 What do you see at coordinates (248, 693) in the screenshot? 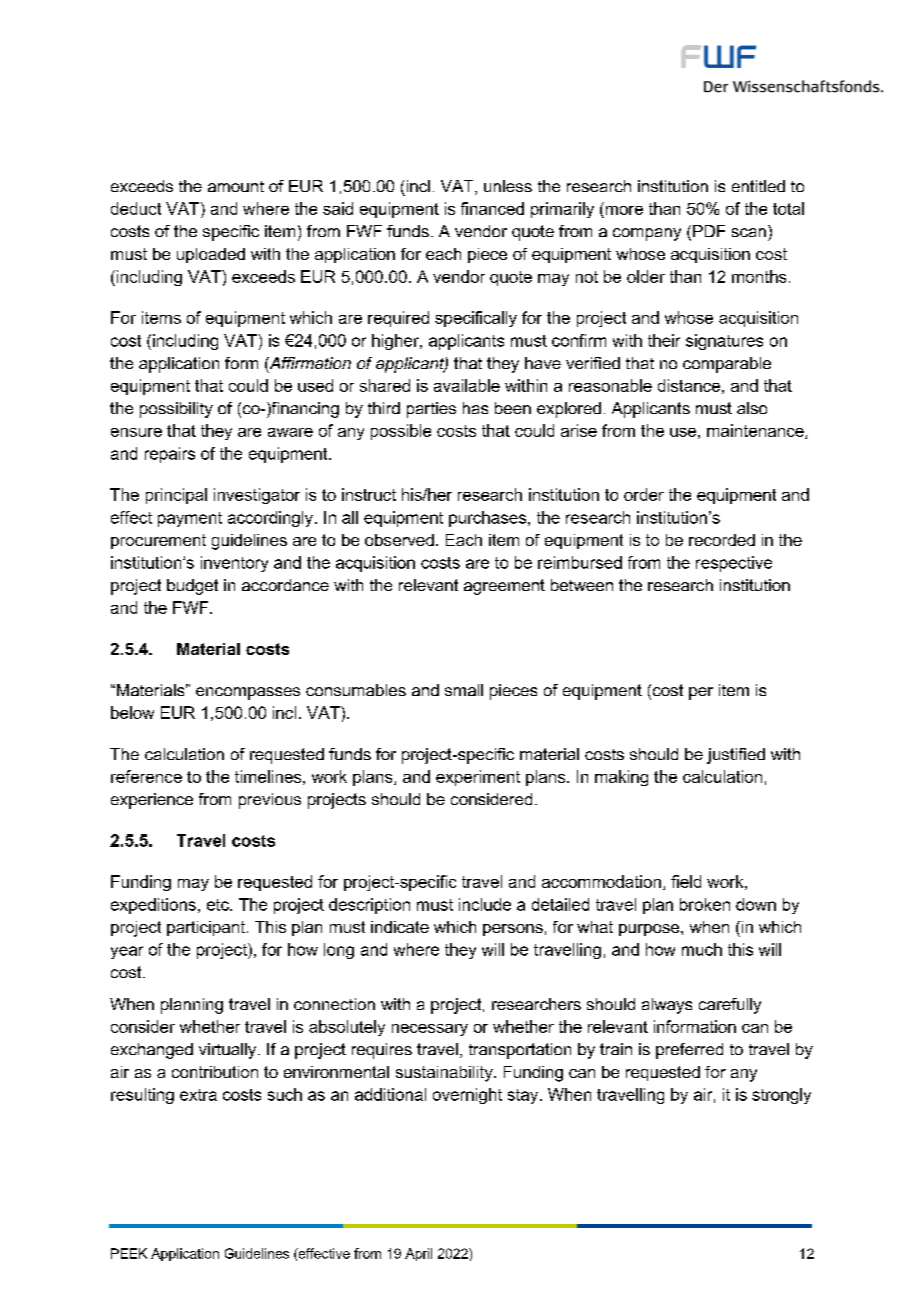
I see `encompasses` at bounding box center [248, 693].
